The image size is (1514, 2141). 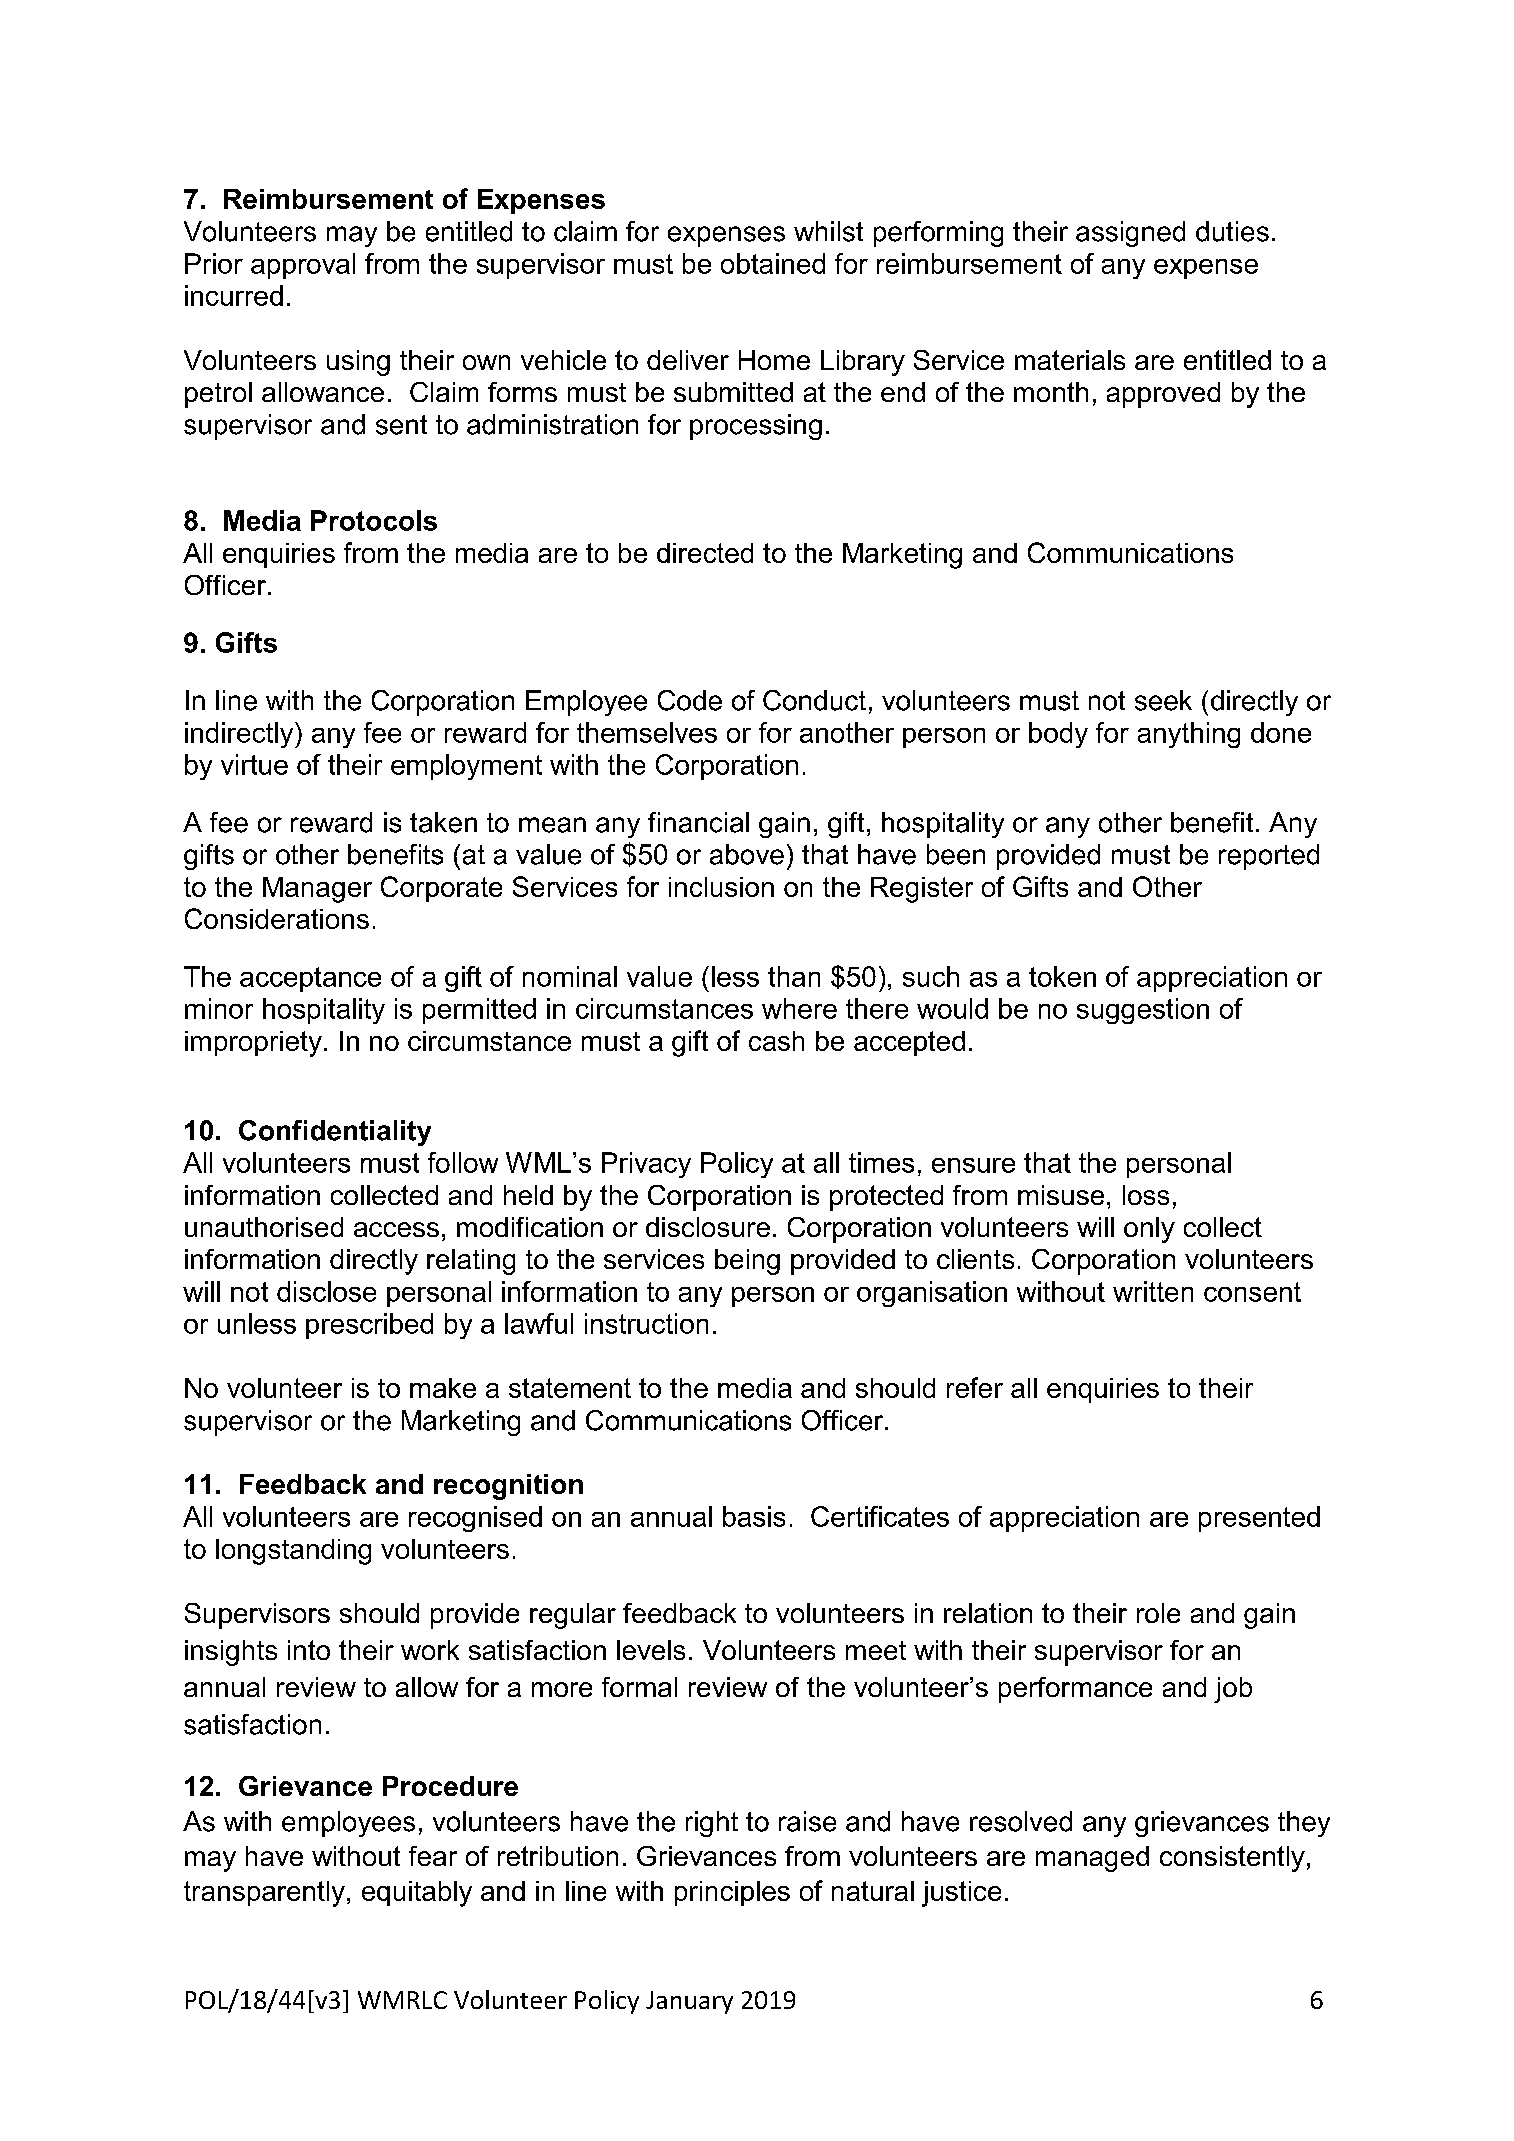 I want to click on equitably, so click(x=417, y=1894).
